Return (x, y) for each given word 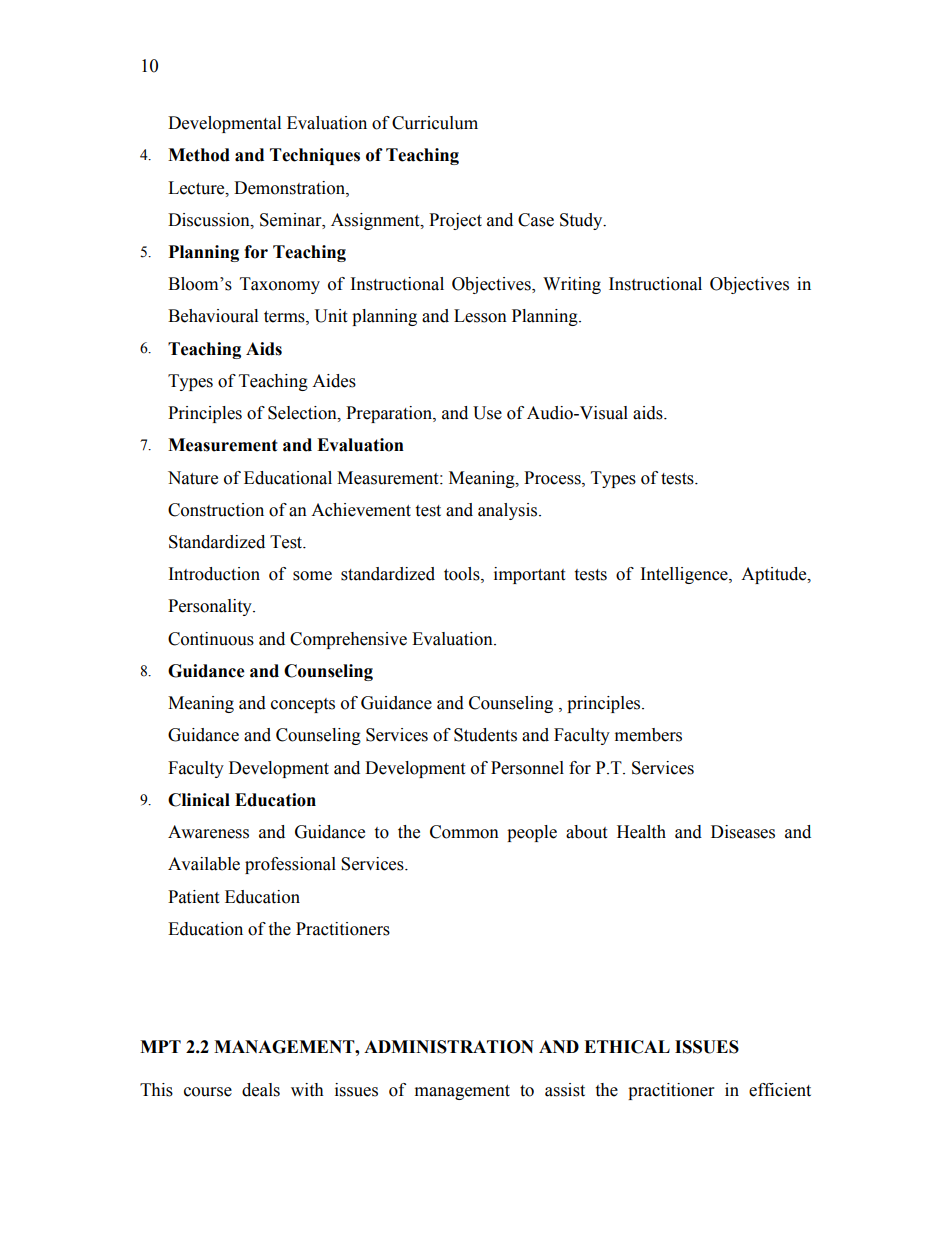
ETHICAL (627, 1047)
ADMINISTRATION (449, 1047)
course (208, 1092)
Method (199, 155)
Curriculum (435, 123)
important (529, 575)
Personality (211, 607)
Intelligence (685, 575)
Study (582, 221)
